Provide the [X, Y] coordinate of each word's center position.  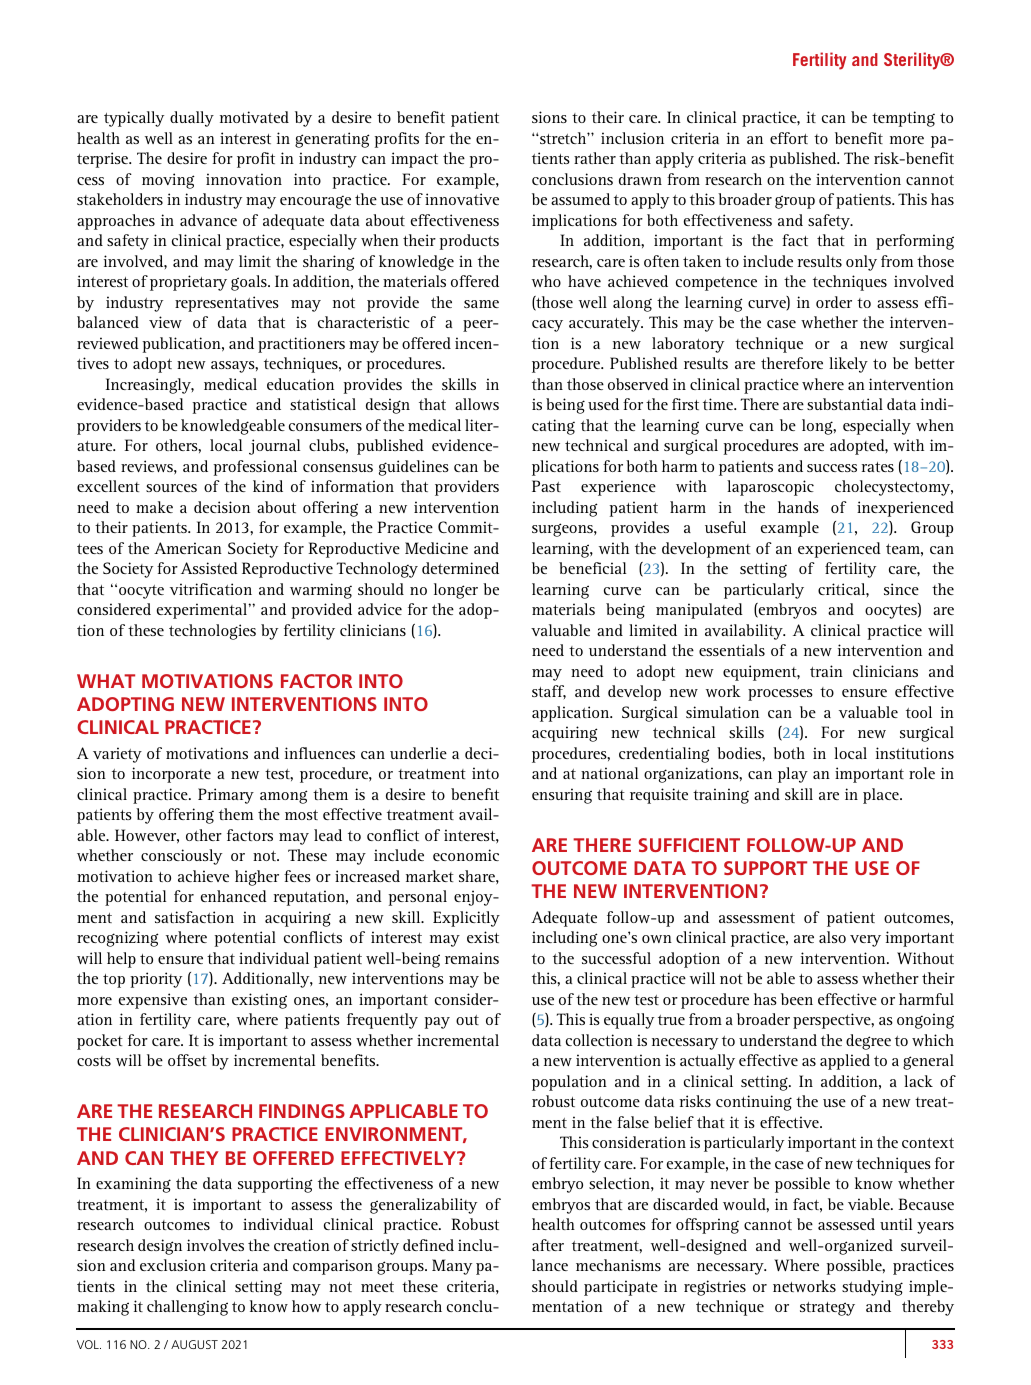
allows [477, 404]
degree [868, 1042]
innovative [462, 199]
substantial [845, 404]
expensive [153, 1001]
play [793, 775]
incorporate [171, 775]
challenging [187, 1308]
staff [549, 692]
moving [168, 181]
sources [171, 488]
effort [789, 138]
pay [437, 1023]
